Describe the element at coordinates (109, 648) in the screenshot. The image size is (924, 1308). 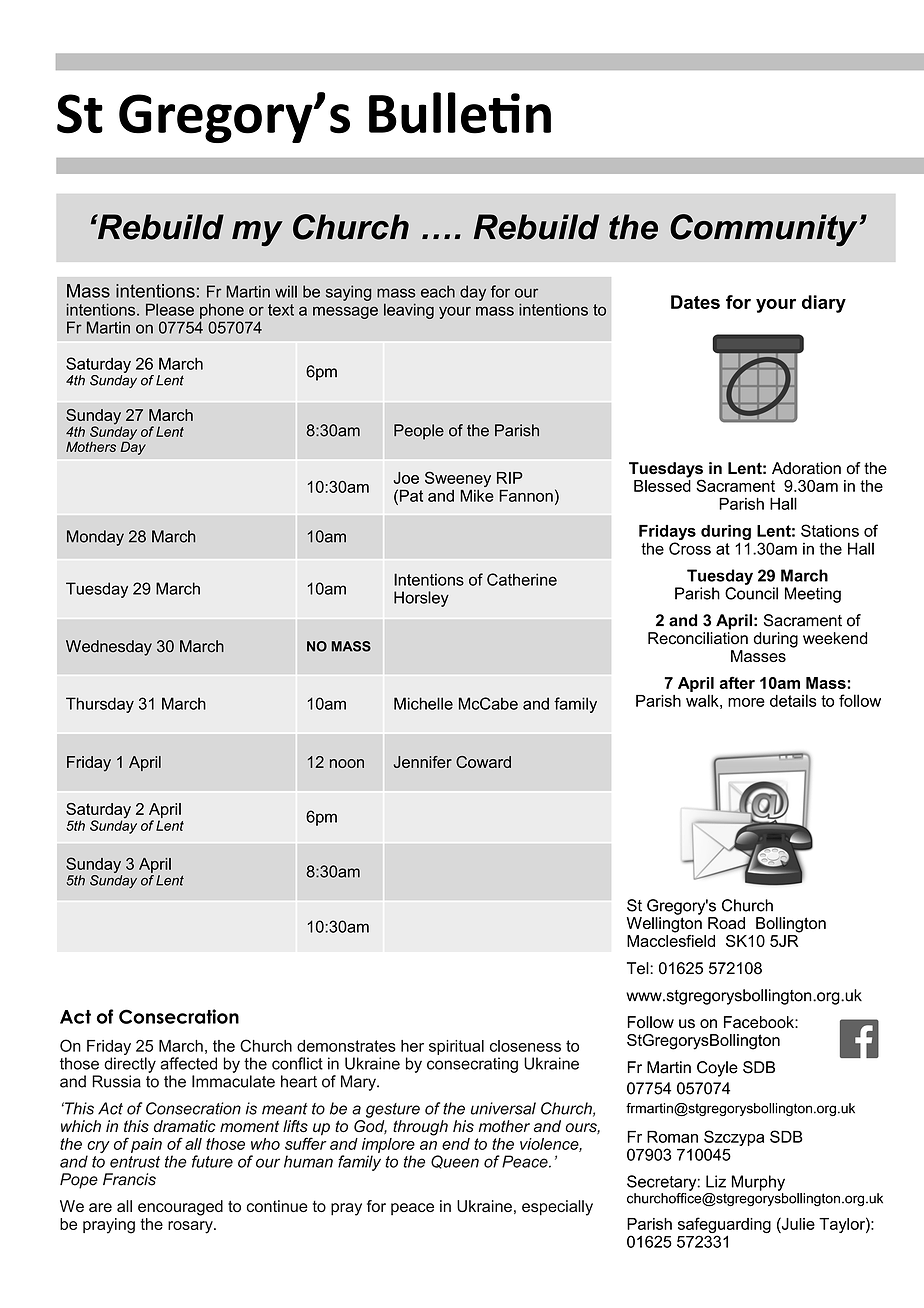
I see `Wednesday` at that location.
